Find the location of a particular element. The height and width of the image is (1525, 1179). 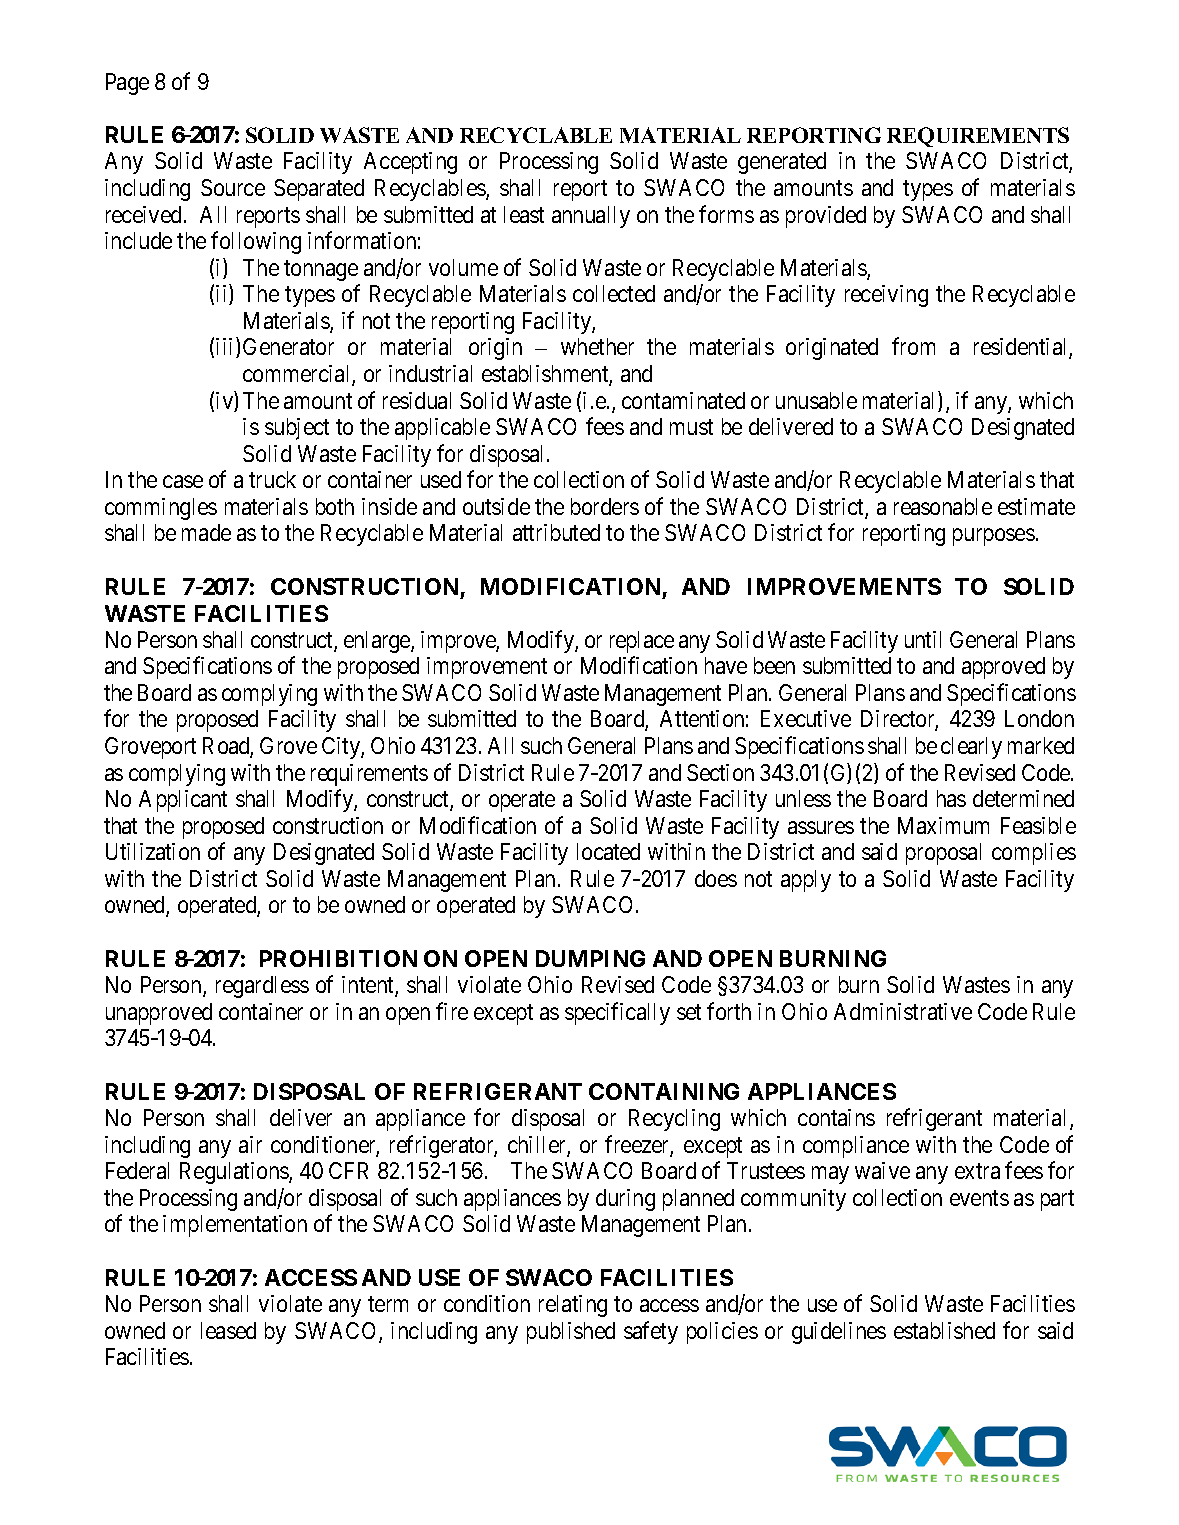

generated is located at coordinates (782, 163).
